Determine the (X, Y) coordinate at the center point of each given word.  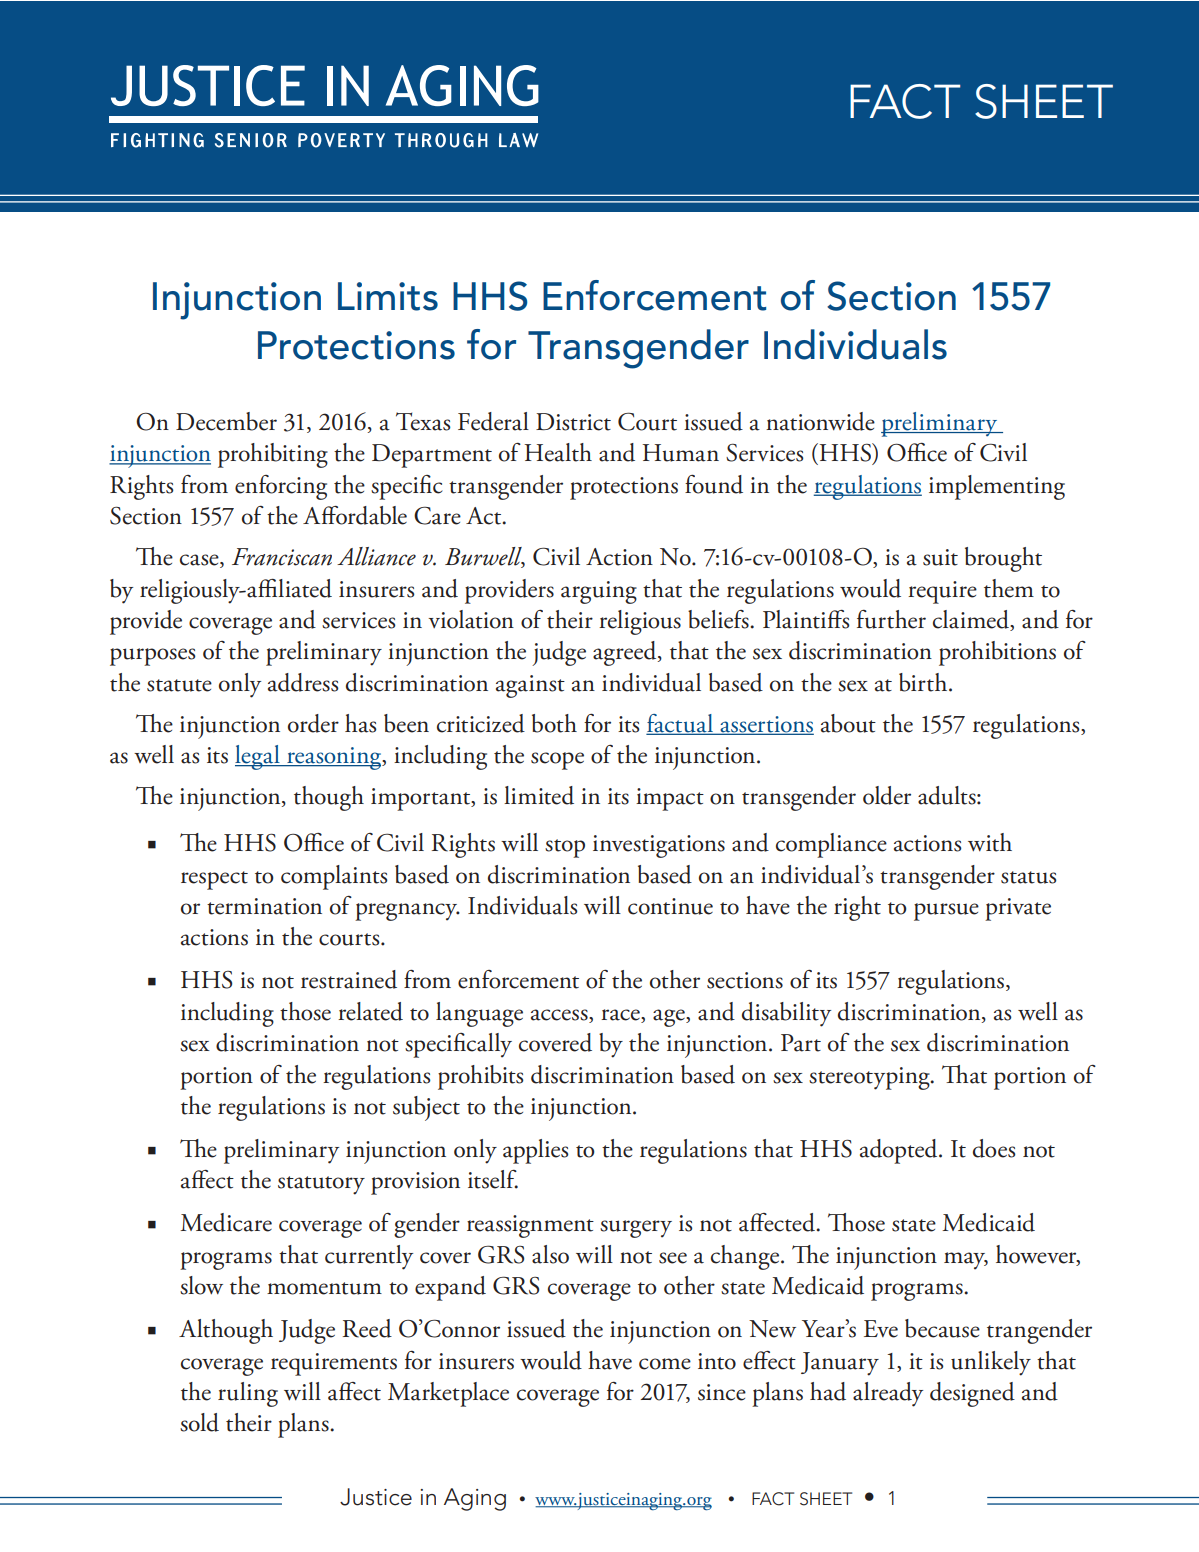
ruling (248, 1394)
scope (557, 761)
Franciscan (282, 557)
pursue (946, 912)
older (887, 795)
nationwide (820, 421)
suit (940, 557)
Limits (388, 296)
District (573, 422)
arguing (599, 592)
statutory (321, 1185)
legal (258, 757)
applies (535, 1151)
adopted (900, 1151)
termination (264, 906)
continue (670, 906)
